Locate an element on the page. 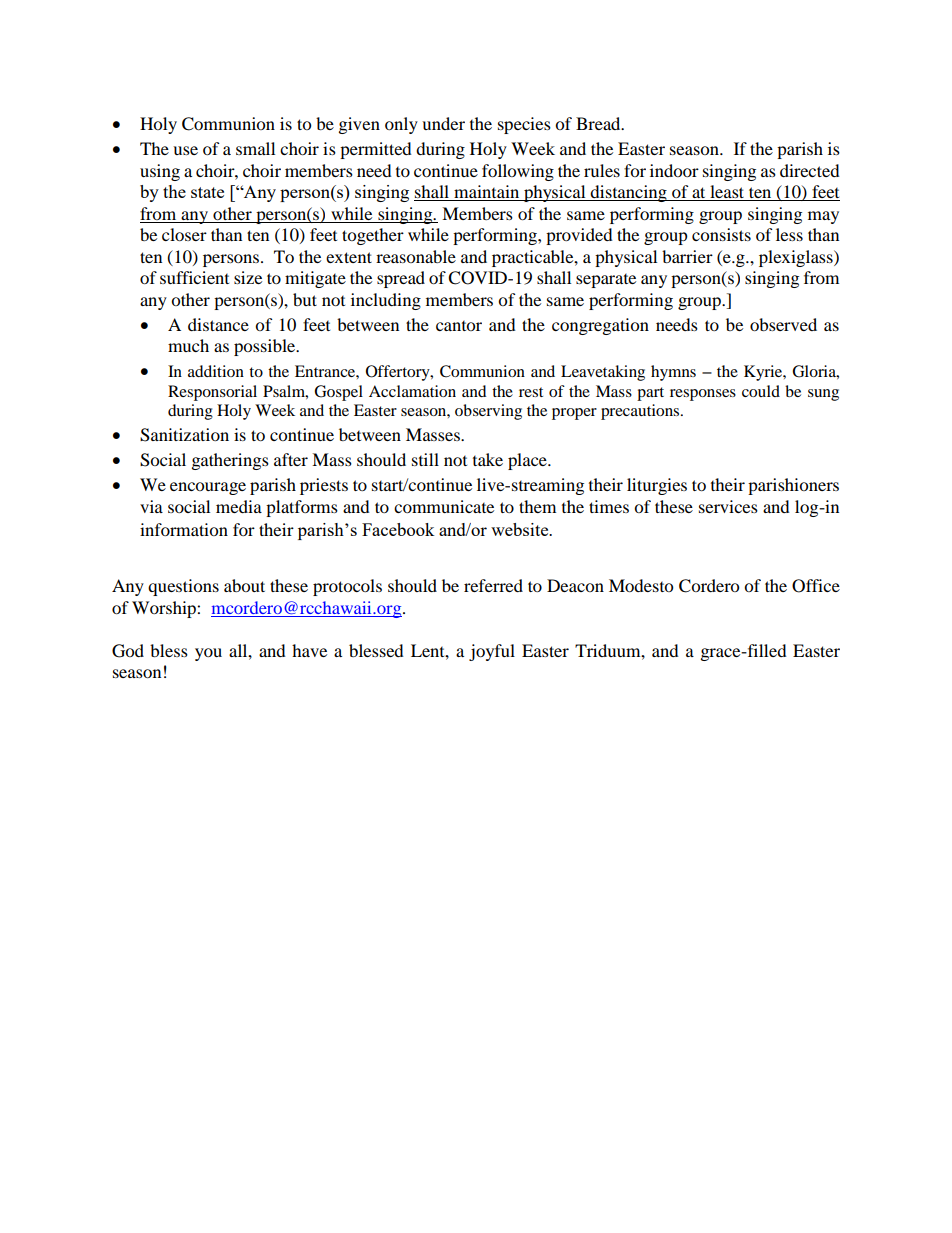 The width and height of the image is (952, 1233). indoor is located at coordinates (674, 170).
